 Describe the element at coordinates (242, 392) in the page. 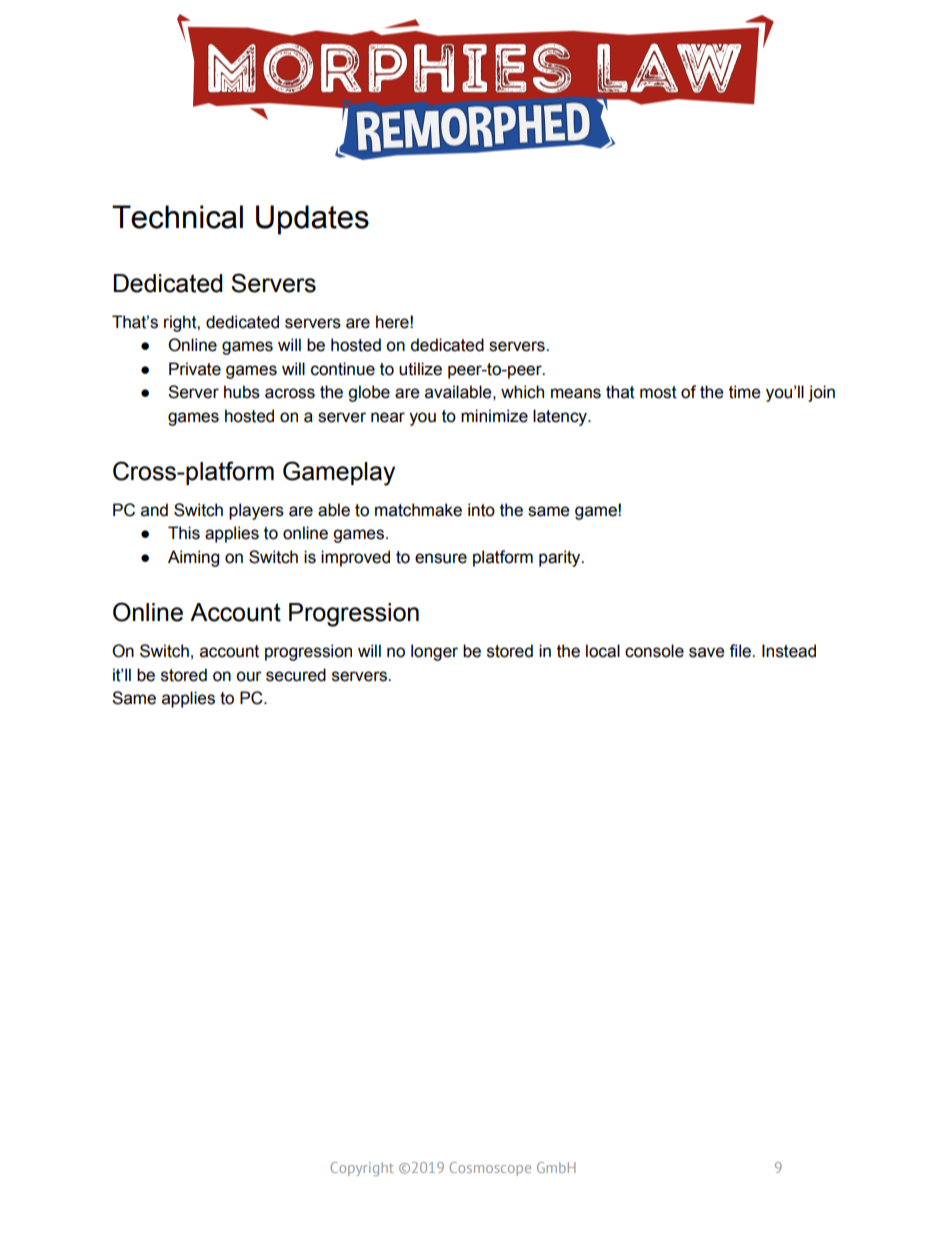

I see `hubs` at that location.
